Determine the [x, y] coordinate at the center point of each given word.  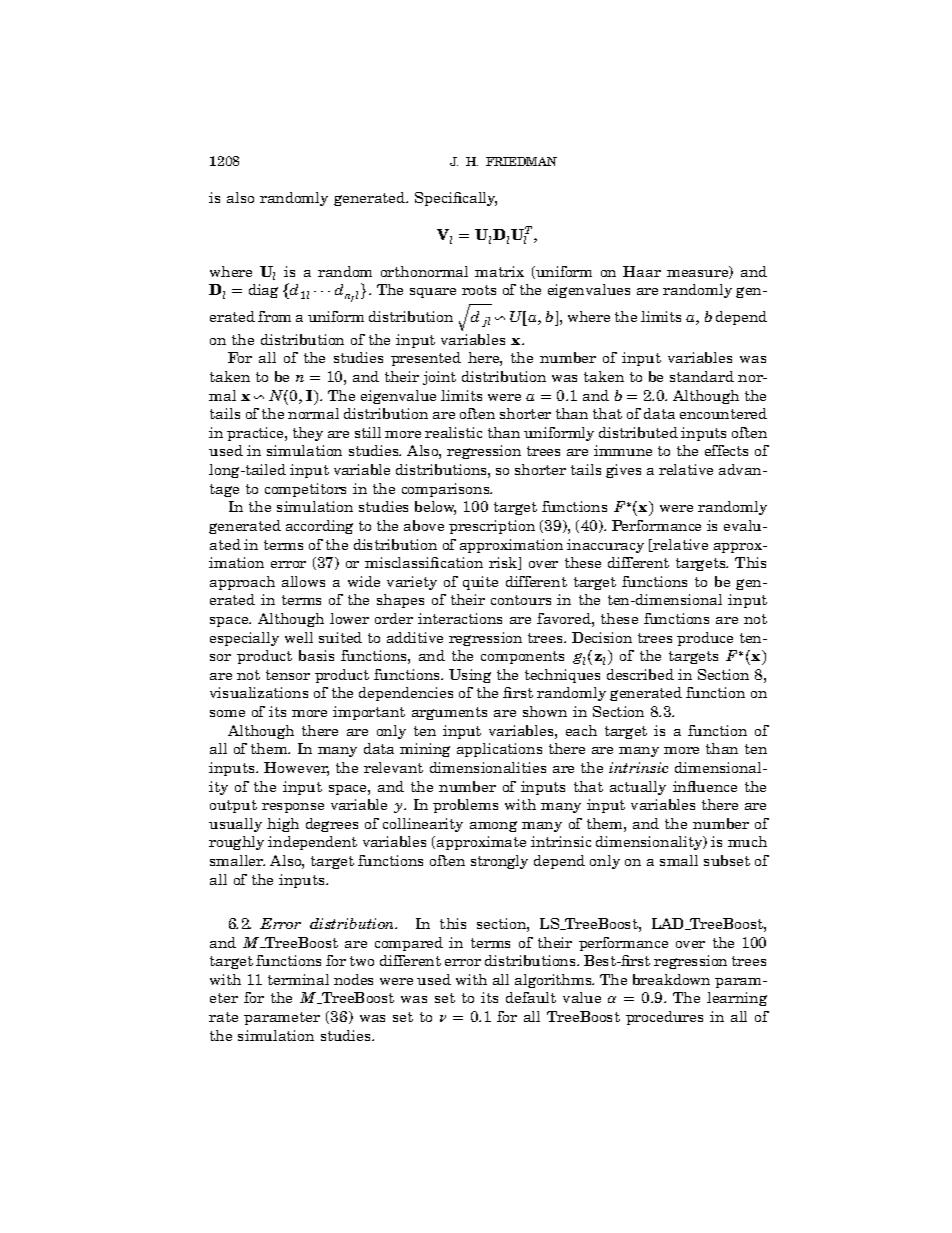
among [493, 826]
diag [263, 291]
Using [470, 676]
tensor [288, 675]
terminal [298, 979]
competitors [305, 490]
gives [623, 471]
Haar [642, 271]
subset [727, 860]
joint [439, 378]
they [308, 434]
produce [705, 639]
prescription [492, 527]
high [283, 825]
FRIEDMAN [521, 161]
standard [702, 376]
